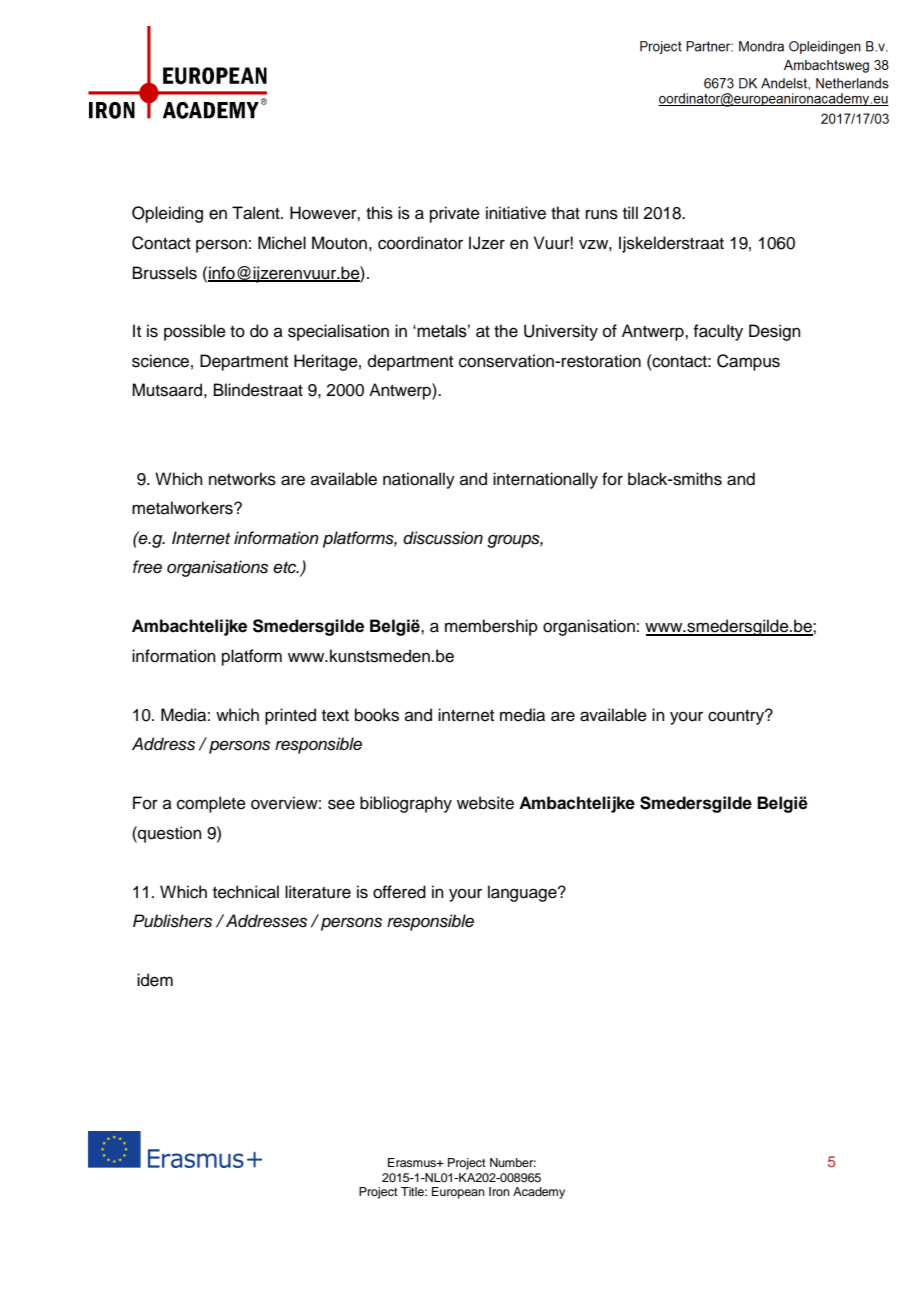 Image resolution: width=924 pixels, height=1308 pixels. What do you see at coordinates (458, 1193) in the screenshot?
I see `European` at bounding box center [458, 1193].
